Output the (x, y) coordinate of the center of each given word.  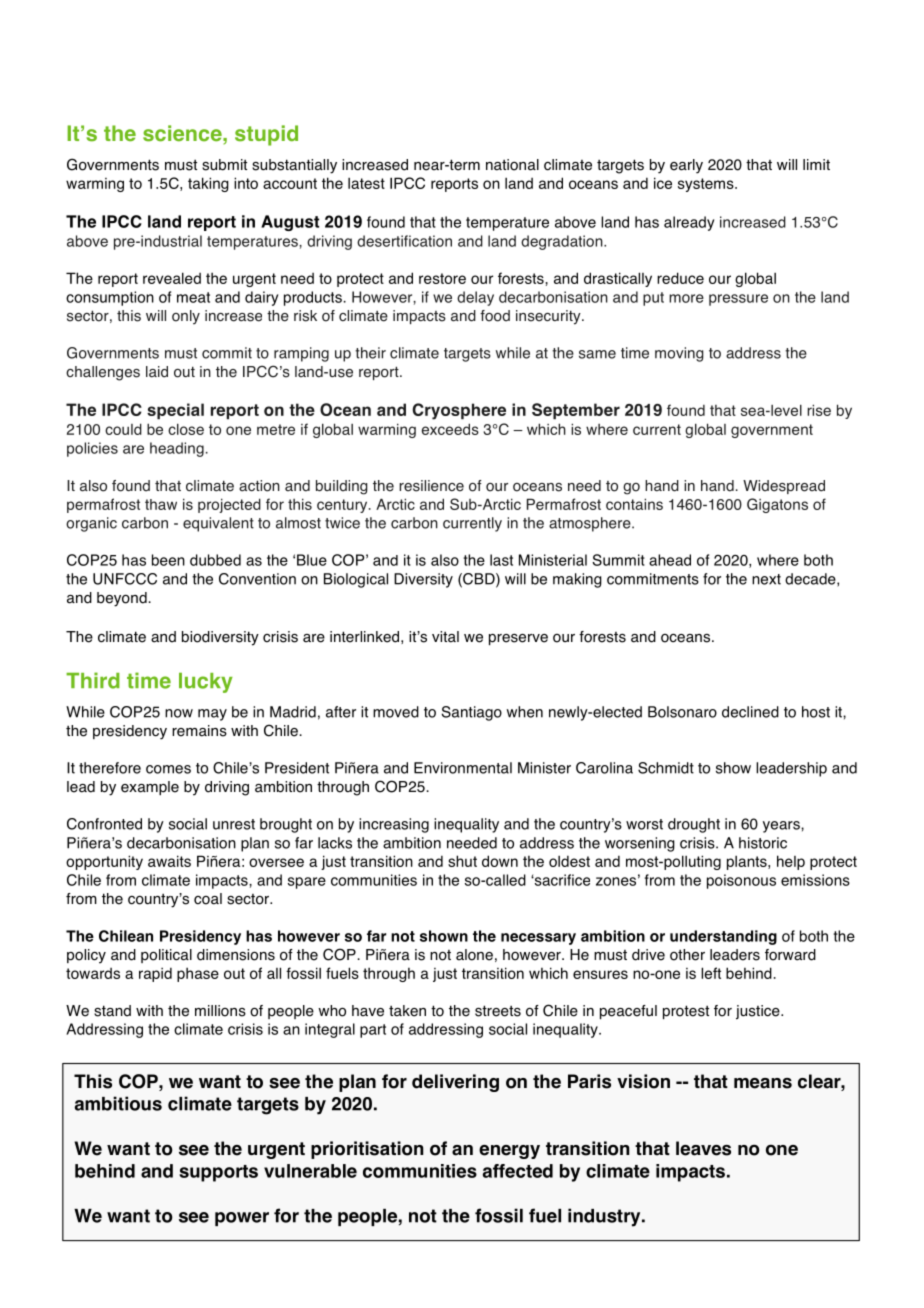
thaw (161, 504)
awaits (169, 861)
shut (462, 861)
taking (208, 184)
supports (218, 1173)
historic (763, 843)
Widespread (784, 487)
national (512, 165)
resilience (431, 486)
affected (518, 1171)
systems (707, 185)
